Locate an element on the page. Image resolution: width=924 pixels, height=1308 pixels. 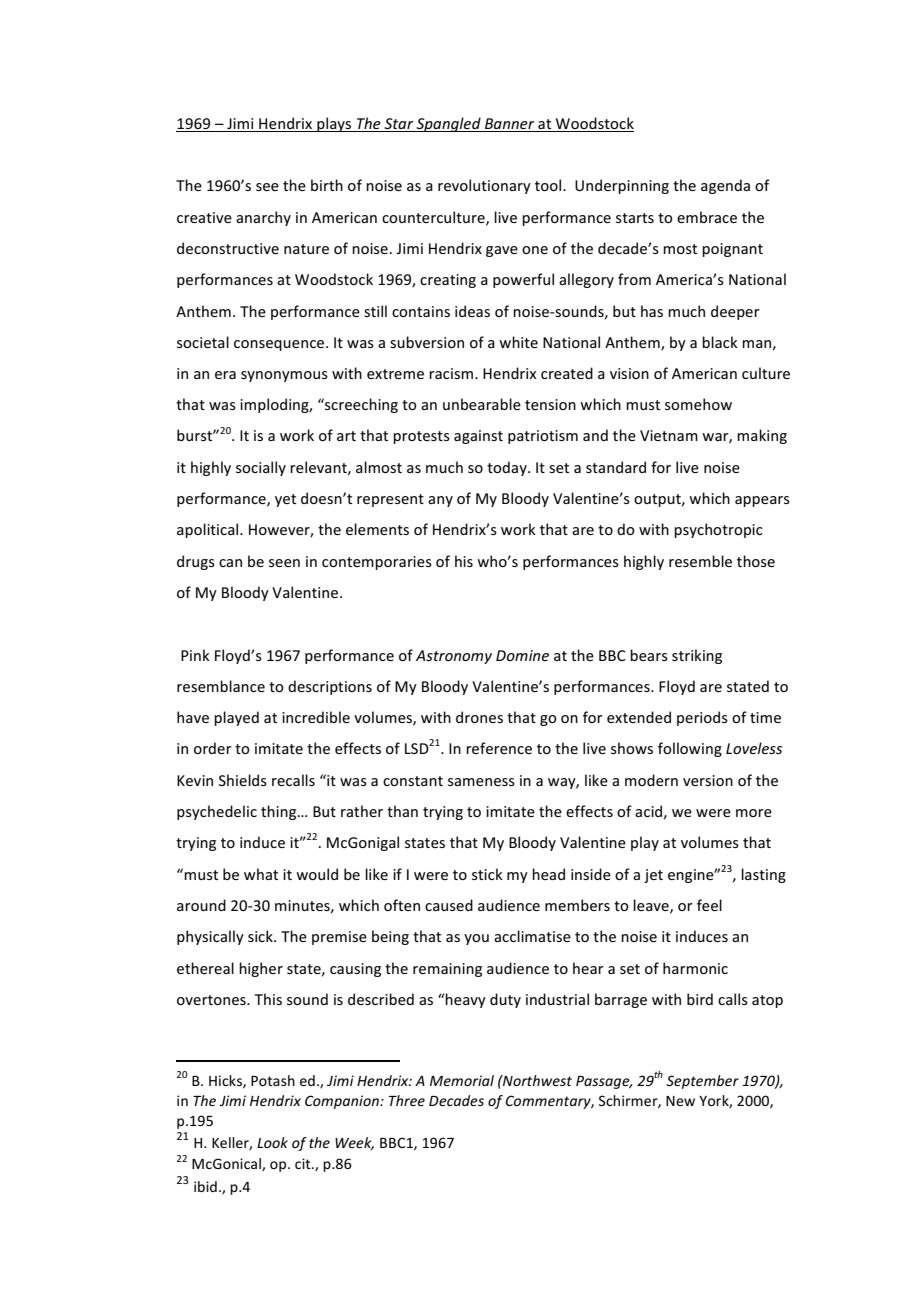
Look is located at coordinates (272, 1142).
